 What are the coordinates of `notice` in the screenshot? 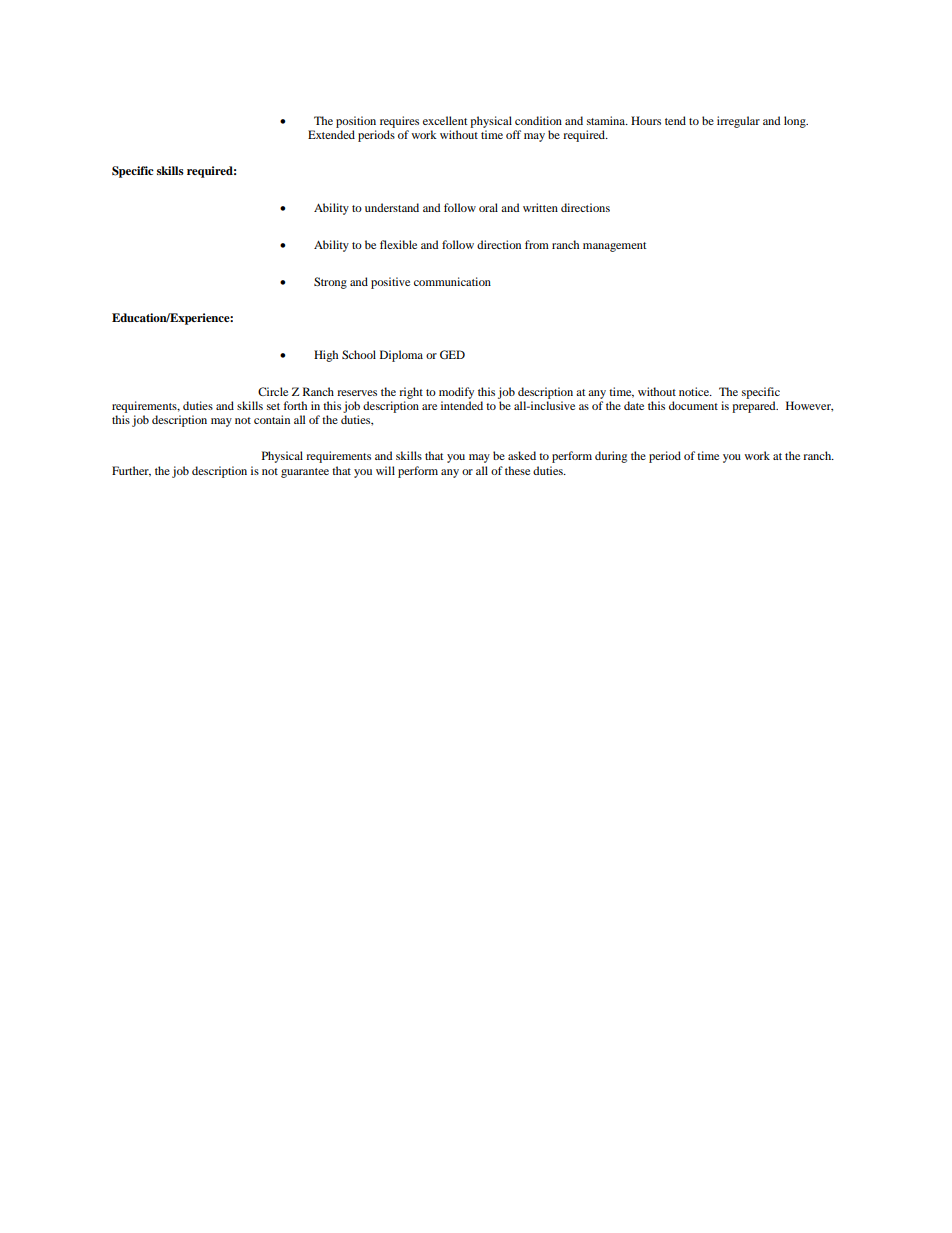 It's located at (695, 391).
